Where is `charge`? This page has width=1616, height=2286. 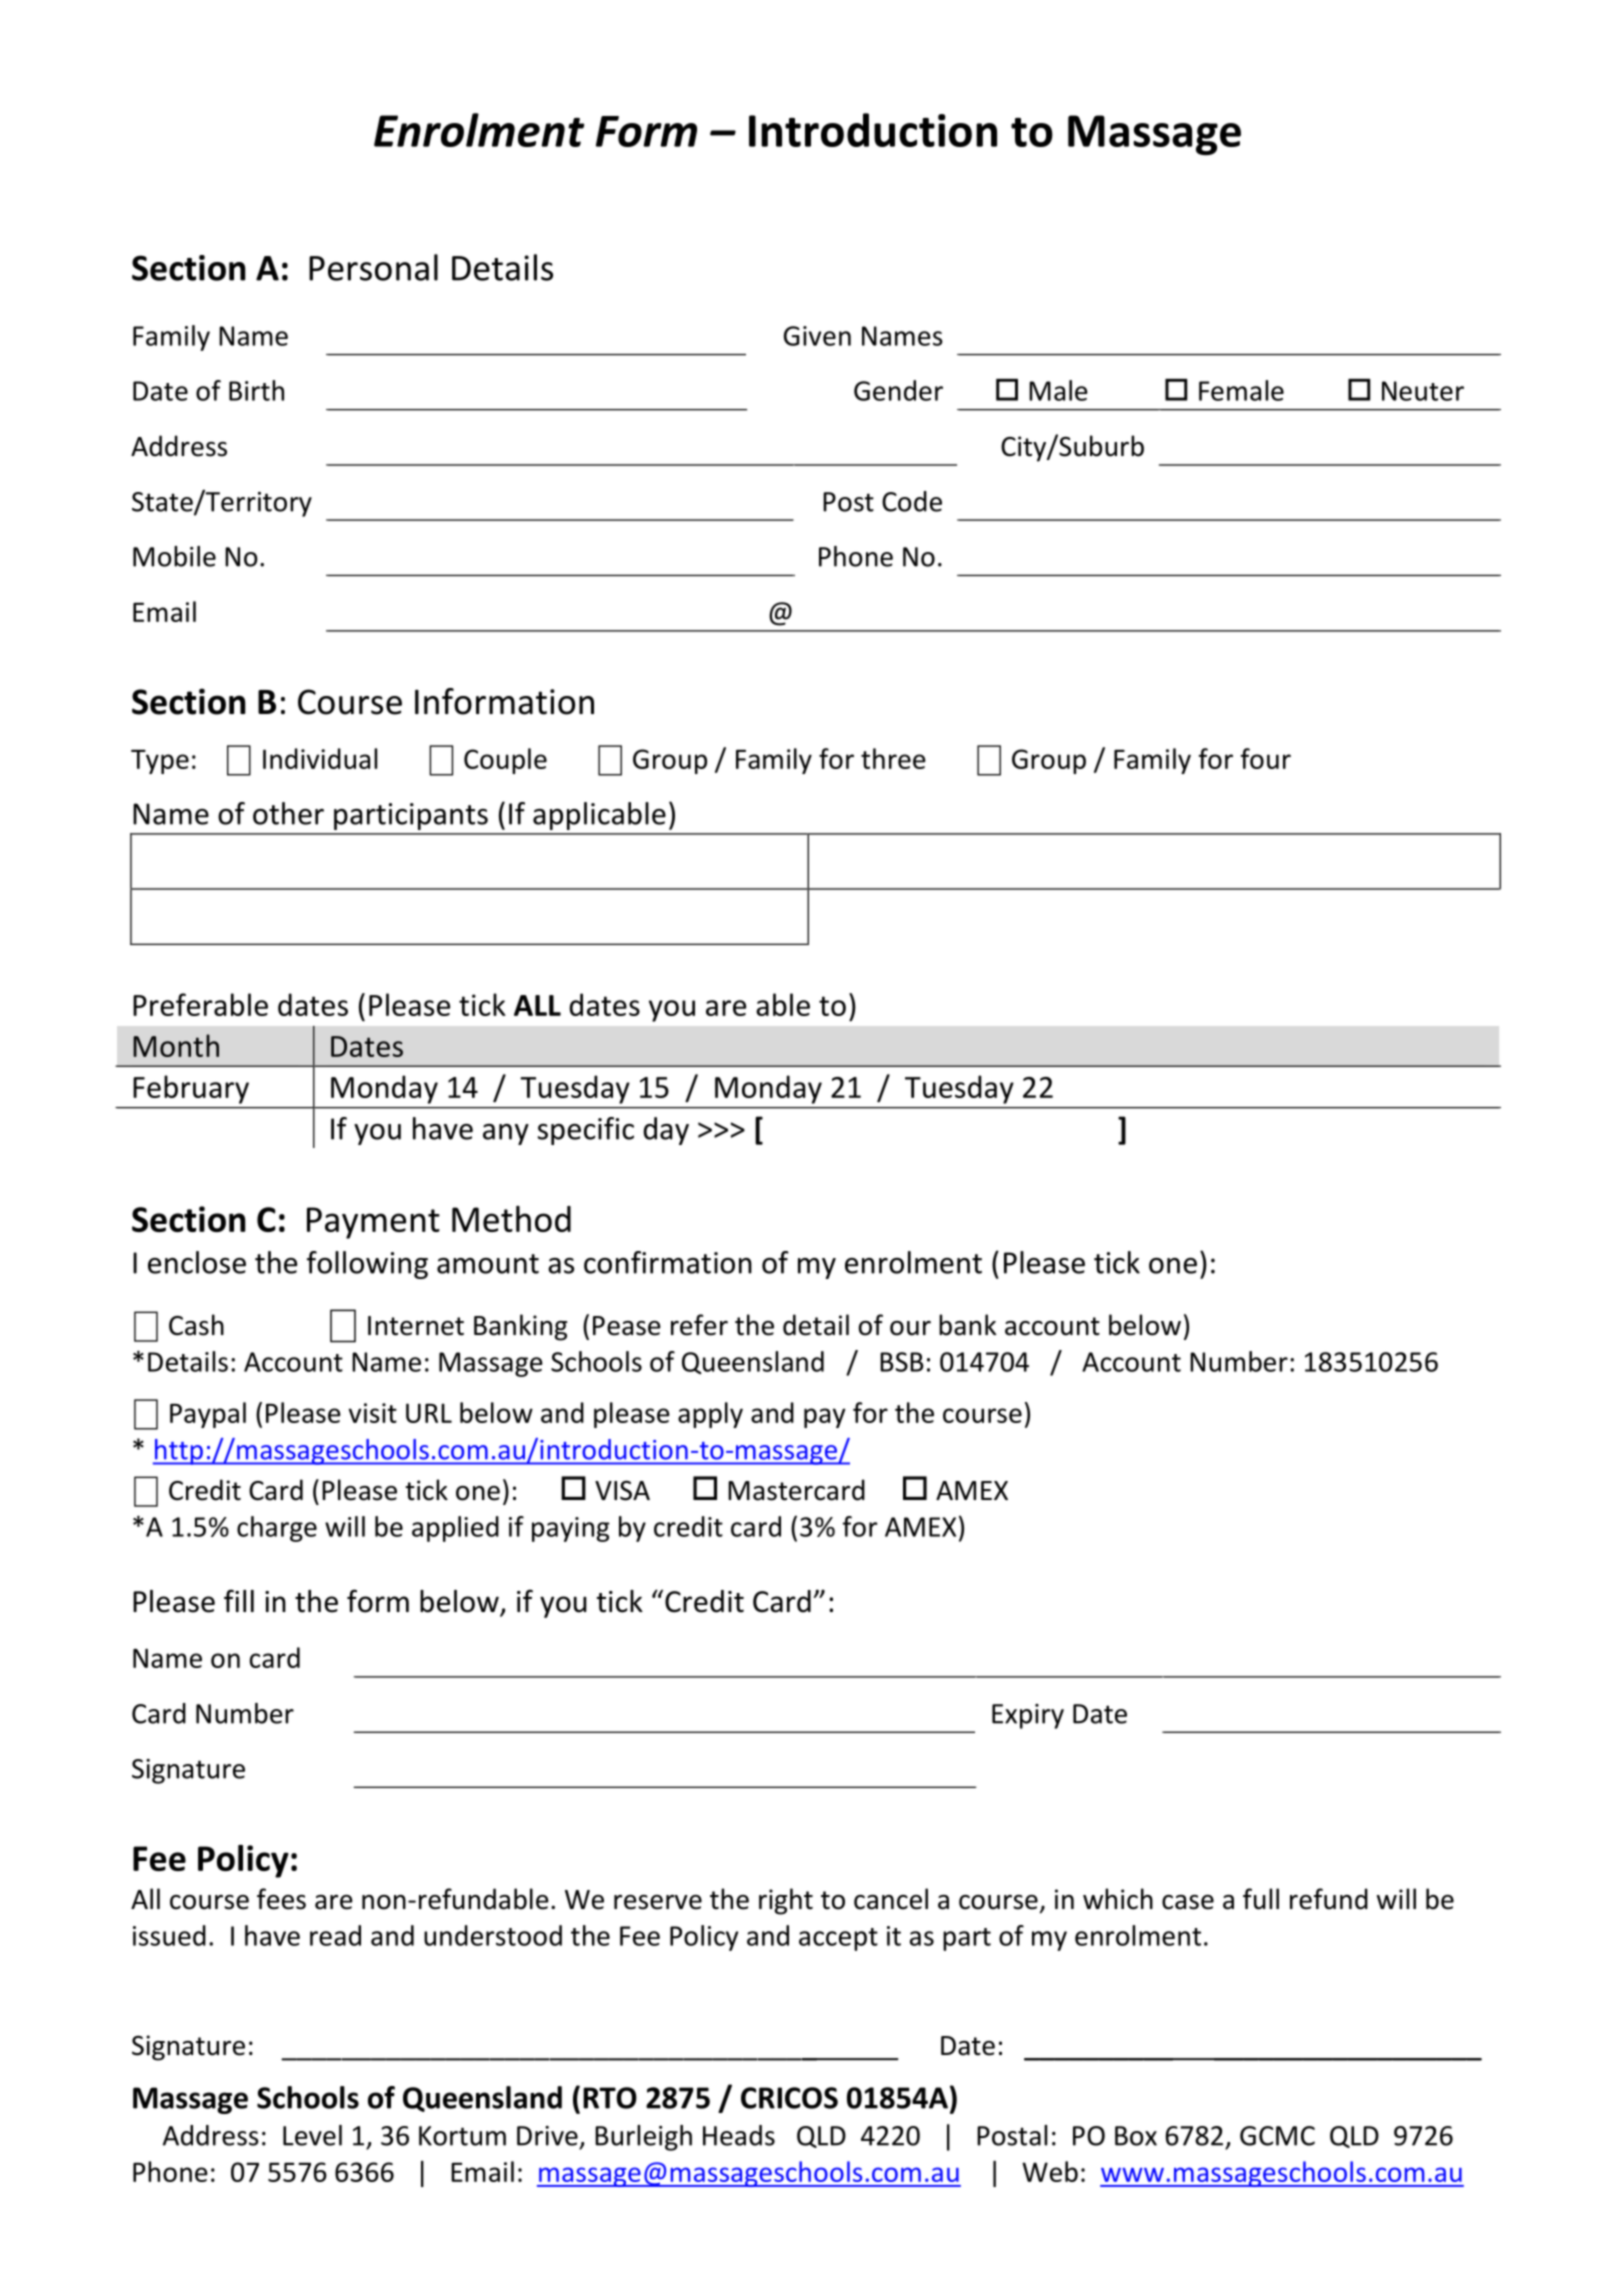 charge is located at coordinates (277, 1529).
